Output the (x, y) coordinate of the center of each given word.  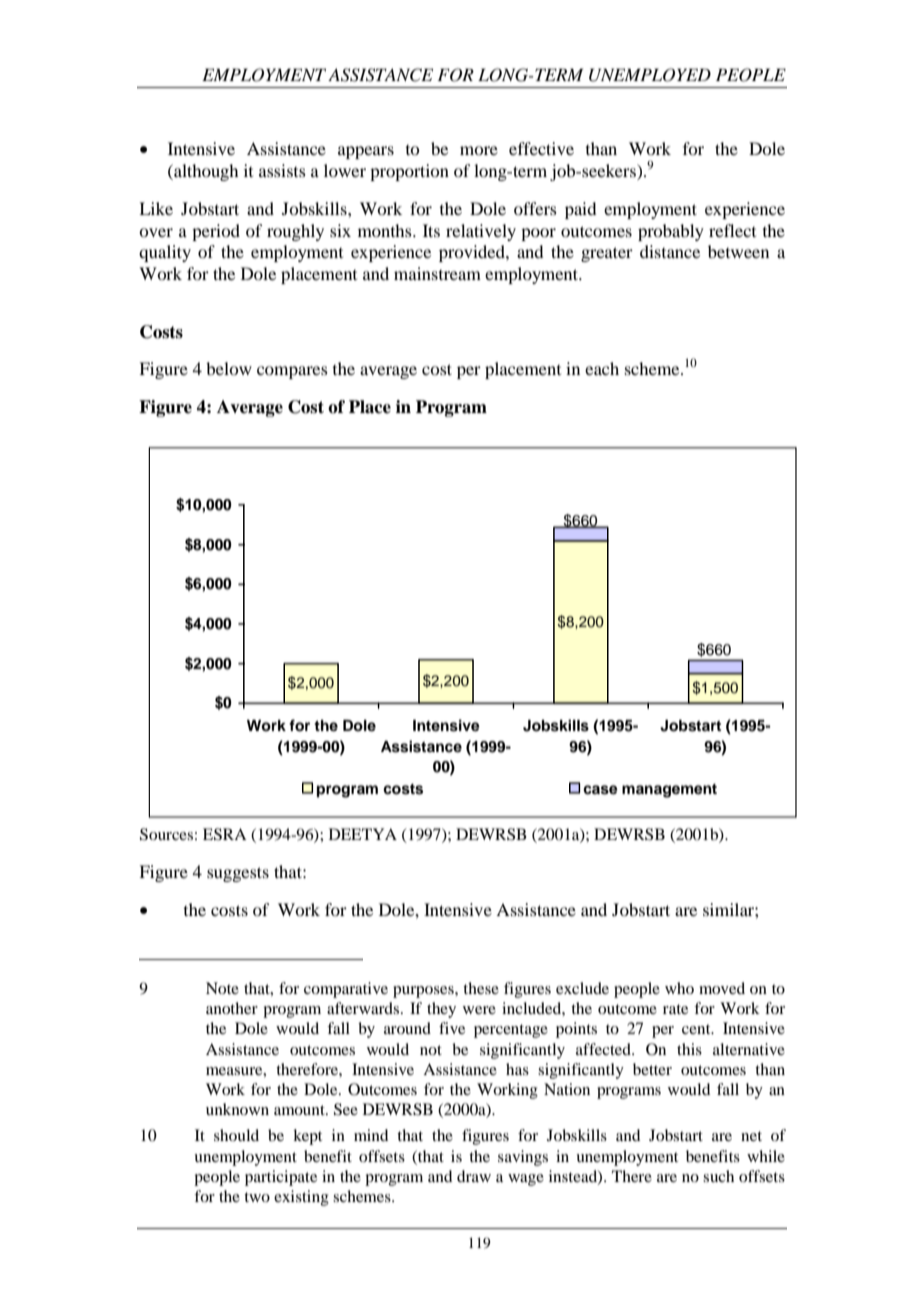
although (205, 172)
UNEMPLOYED (650, 75)
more (479, 150)
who (679, 988)
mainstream (437, 273)
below (229, 368)
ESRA (225, 834)
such (718, 1176)
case (600, 790)
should (236, 1135)
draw (474, 1176)
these (481, 988)
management (669, 791)
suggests (238, 874)
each (602, 368)
